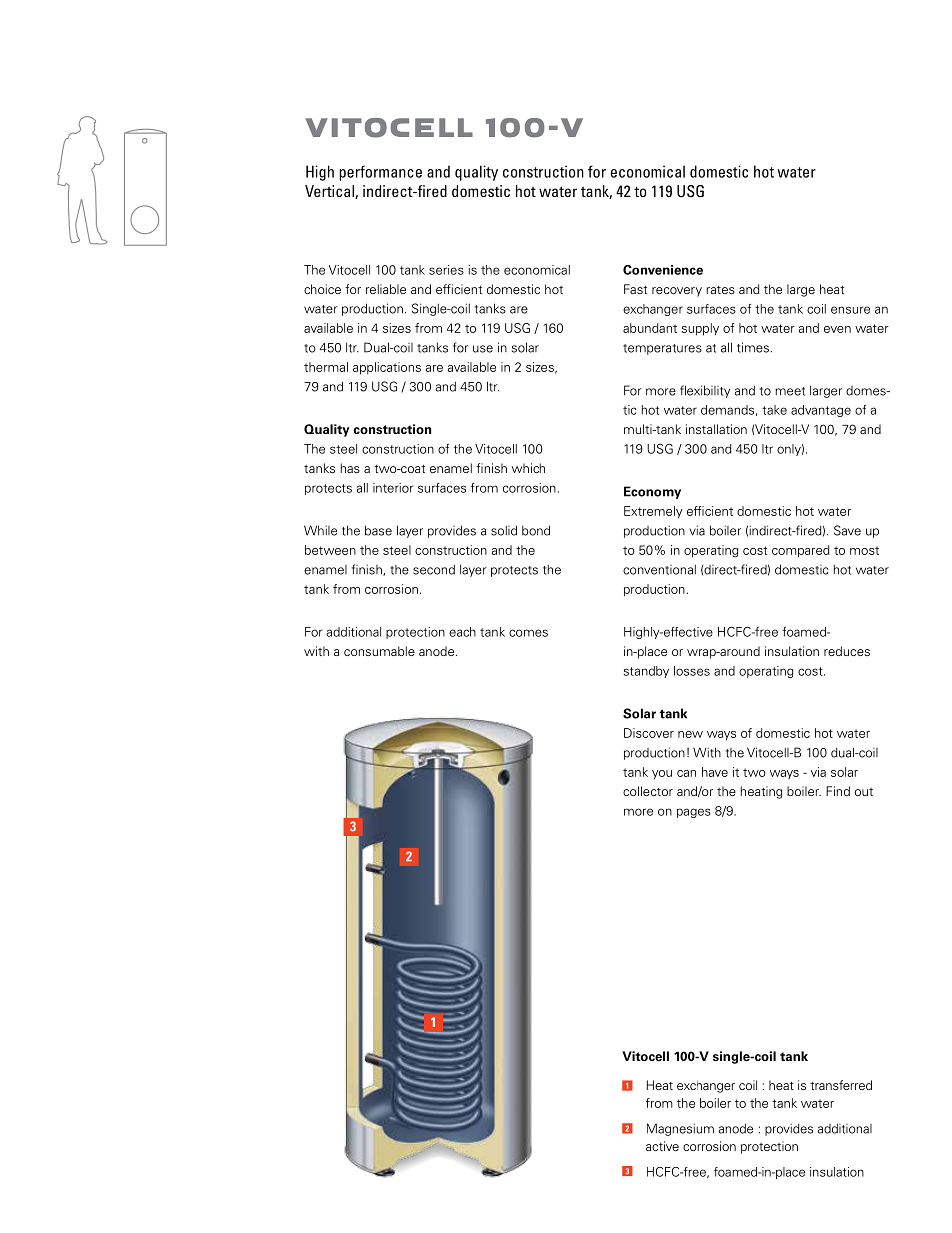  Describe the element at coordinates (663, 270) in the document. I see `Convenience` at that location.
